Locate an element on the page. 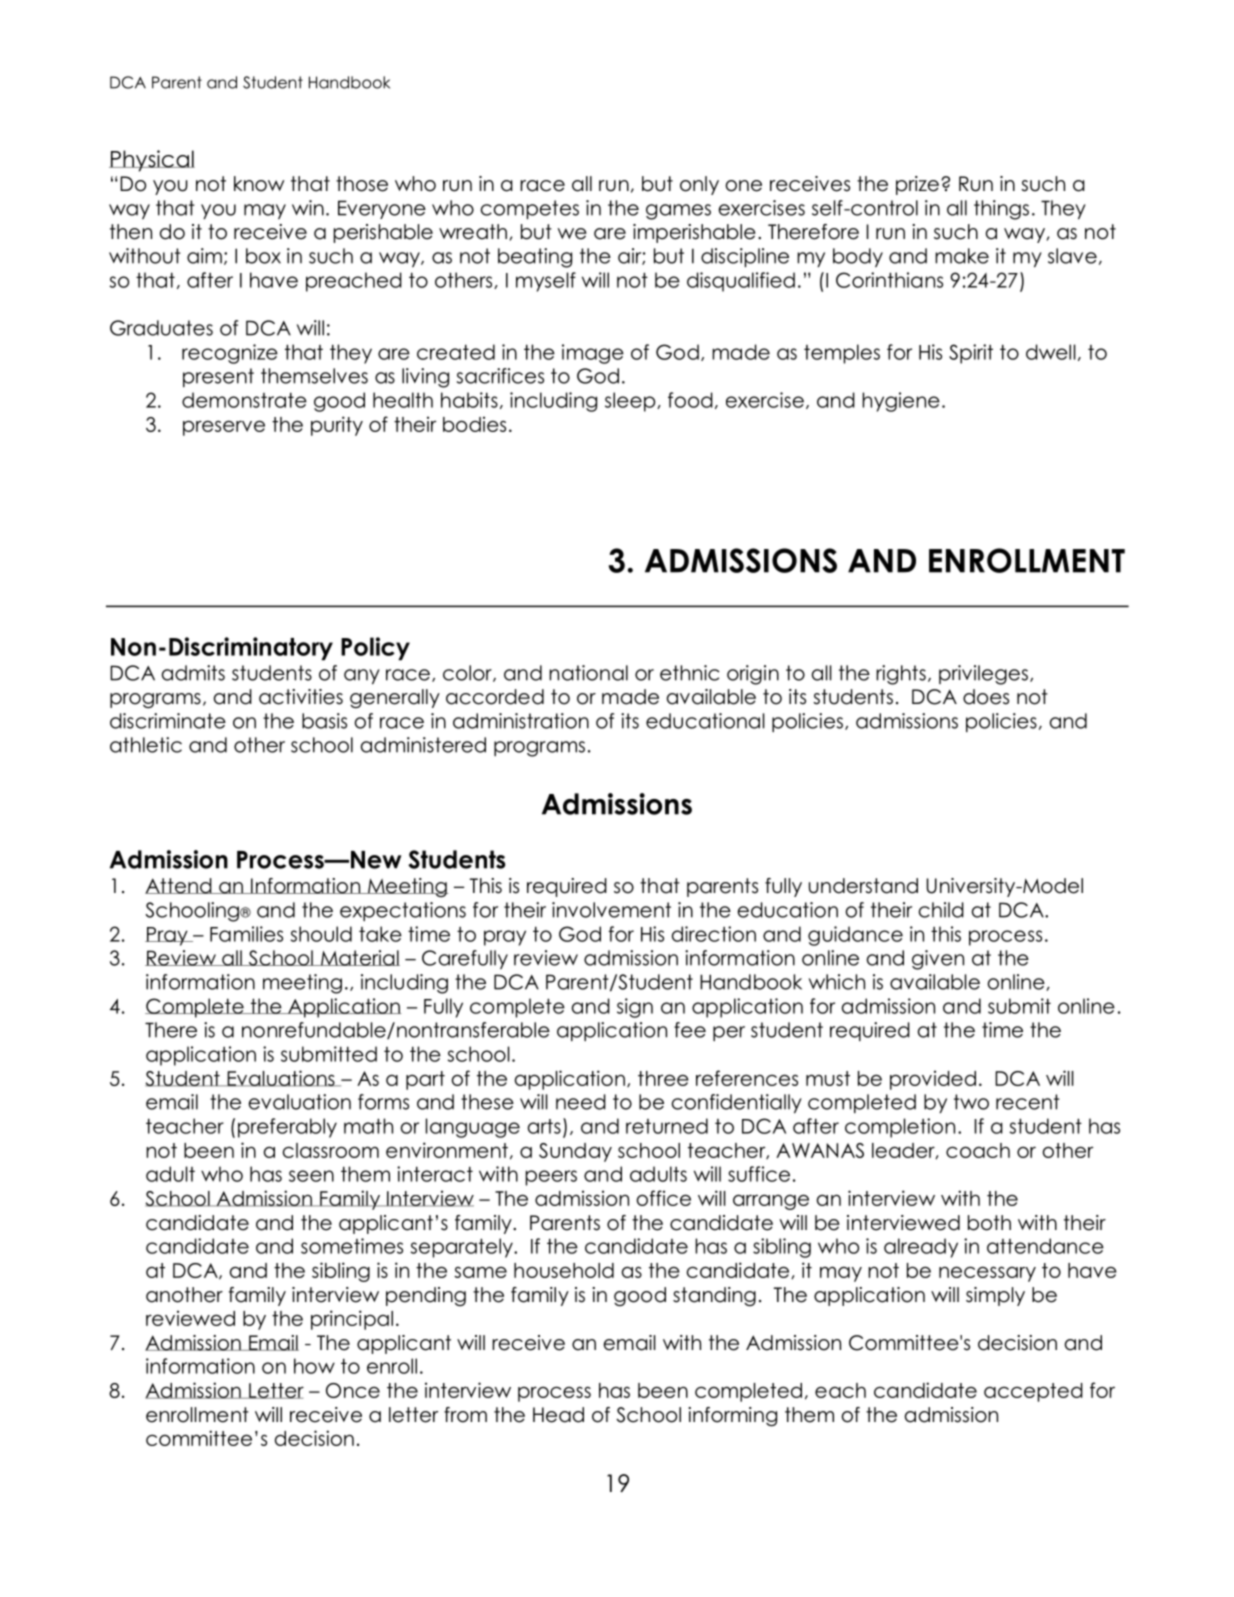 This document has width=1234, height=1597. how is located at coordinates (314, 1366).
